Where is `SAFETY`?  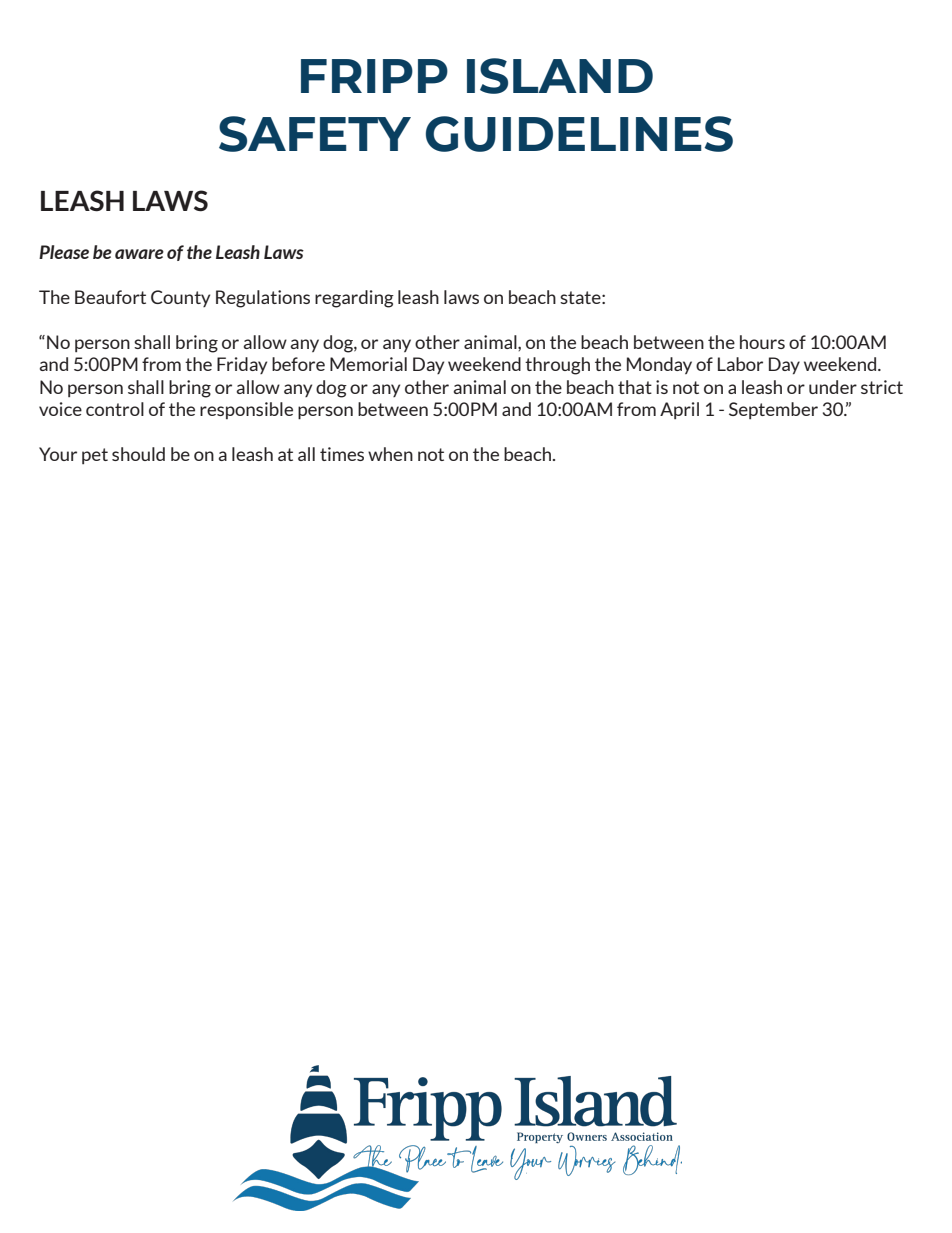 SAFETY is located at coordinates (315, 134).
